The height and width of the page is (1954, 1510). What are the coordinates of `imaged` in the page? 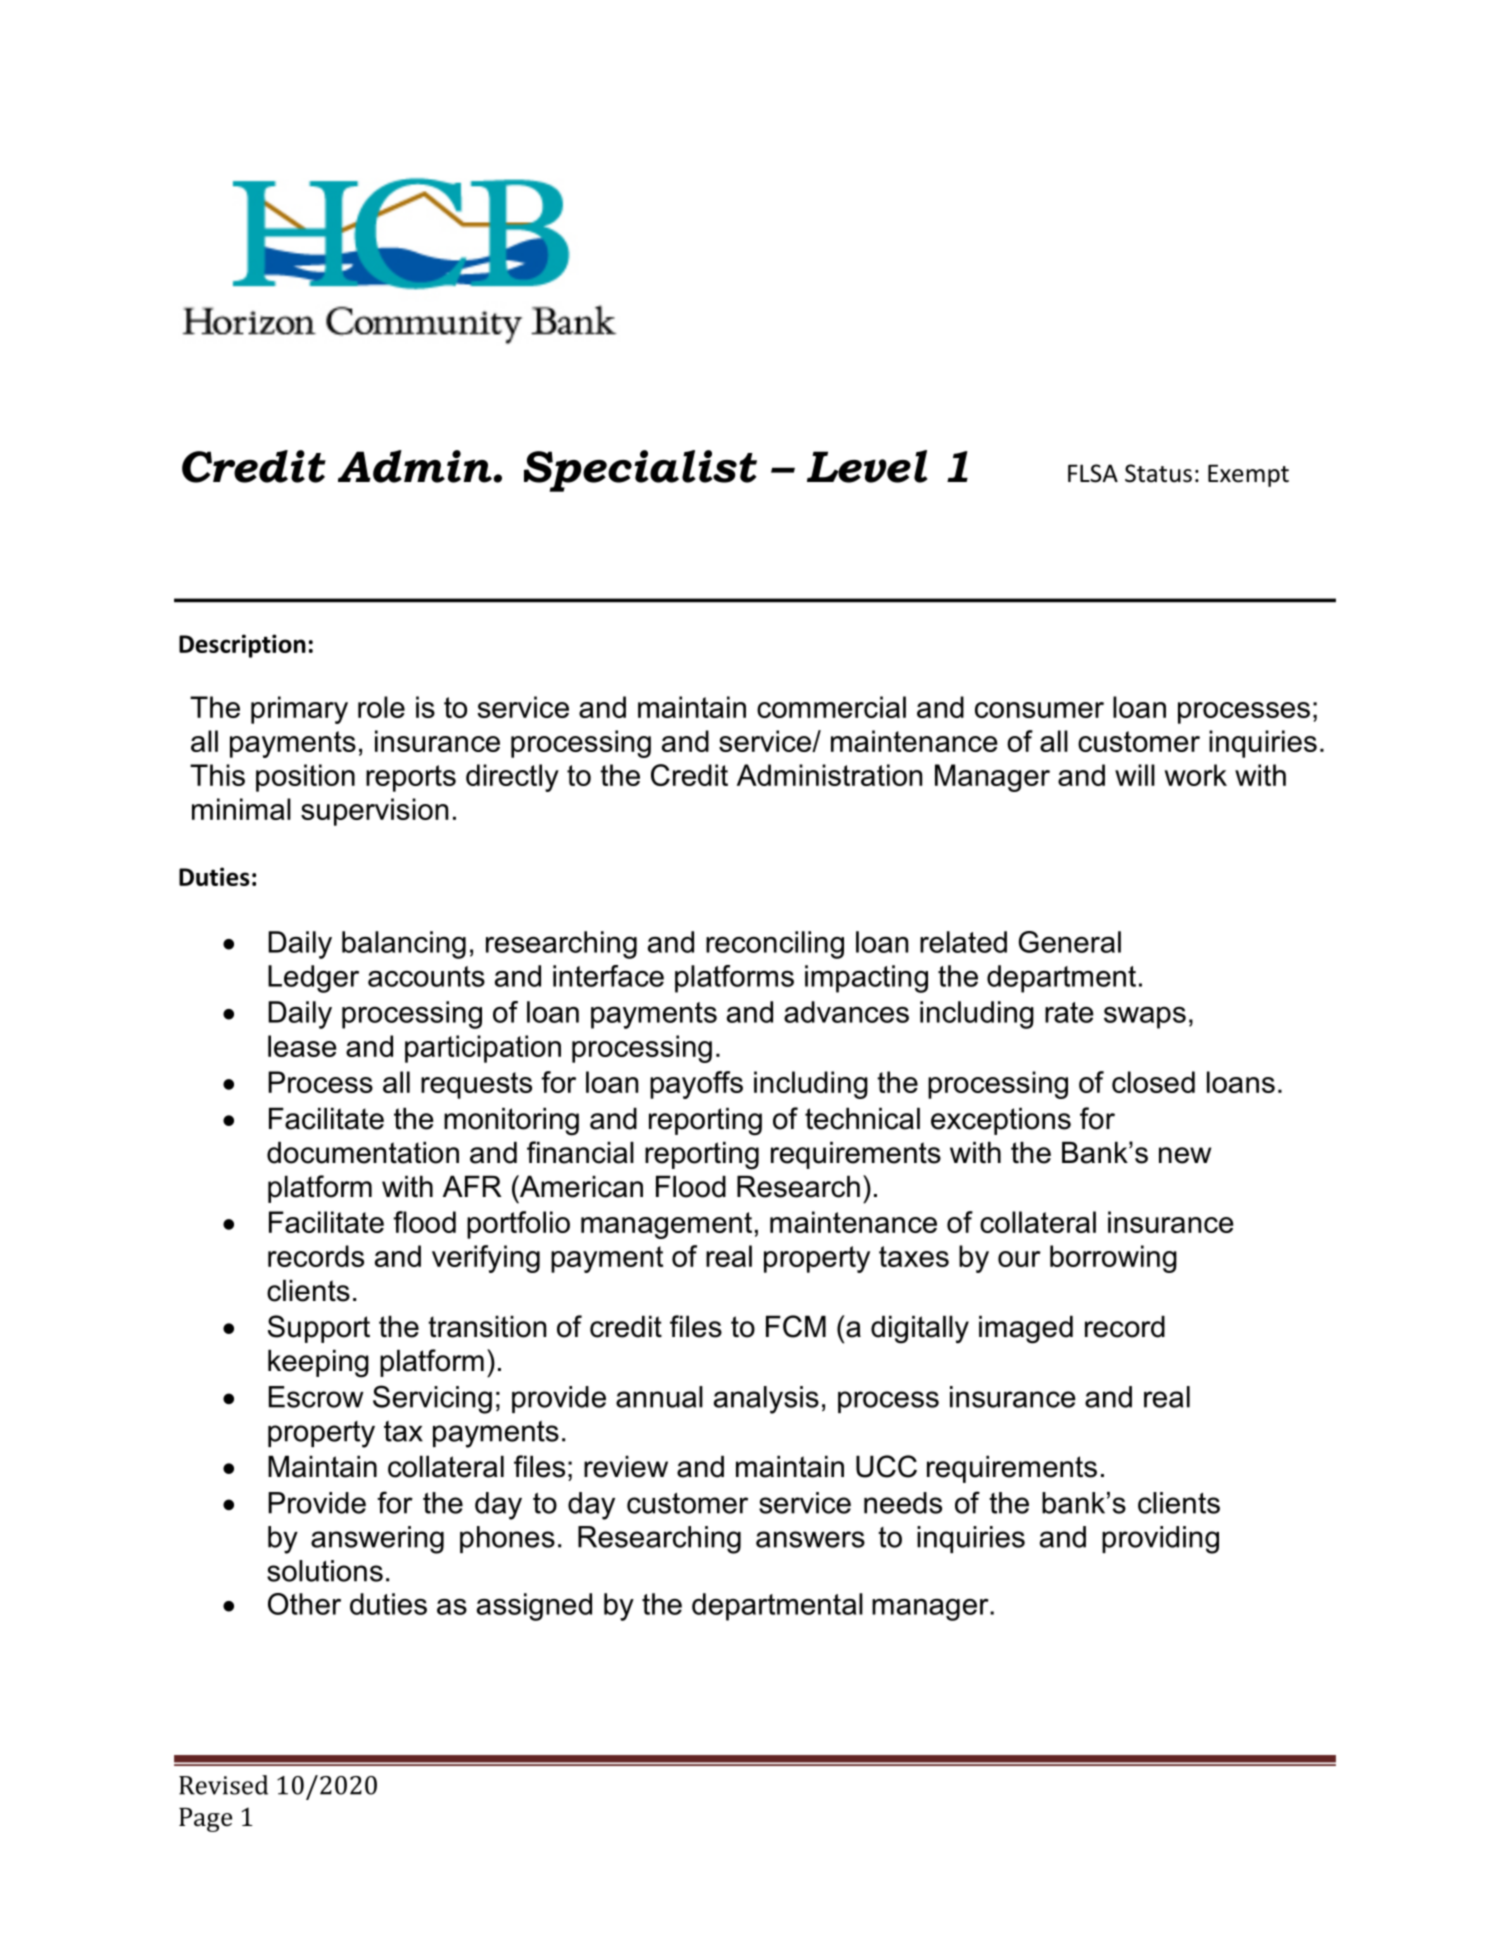 It's located at (1026, 1330).
